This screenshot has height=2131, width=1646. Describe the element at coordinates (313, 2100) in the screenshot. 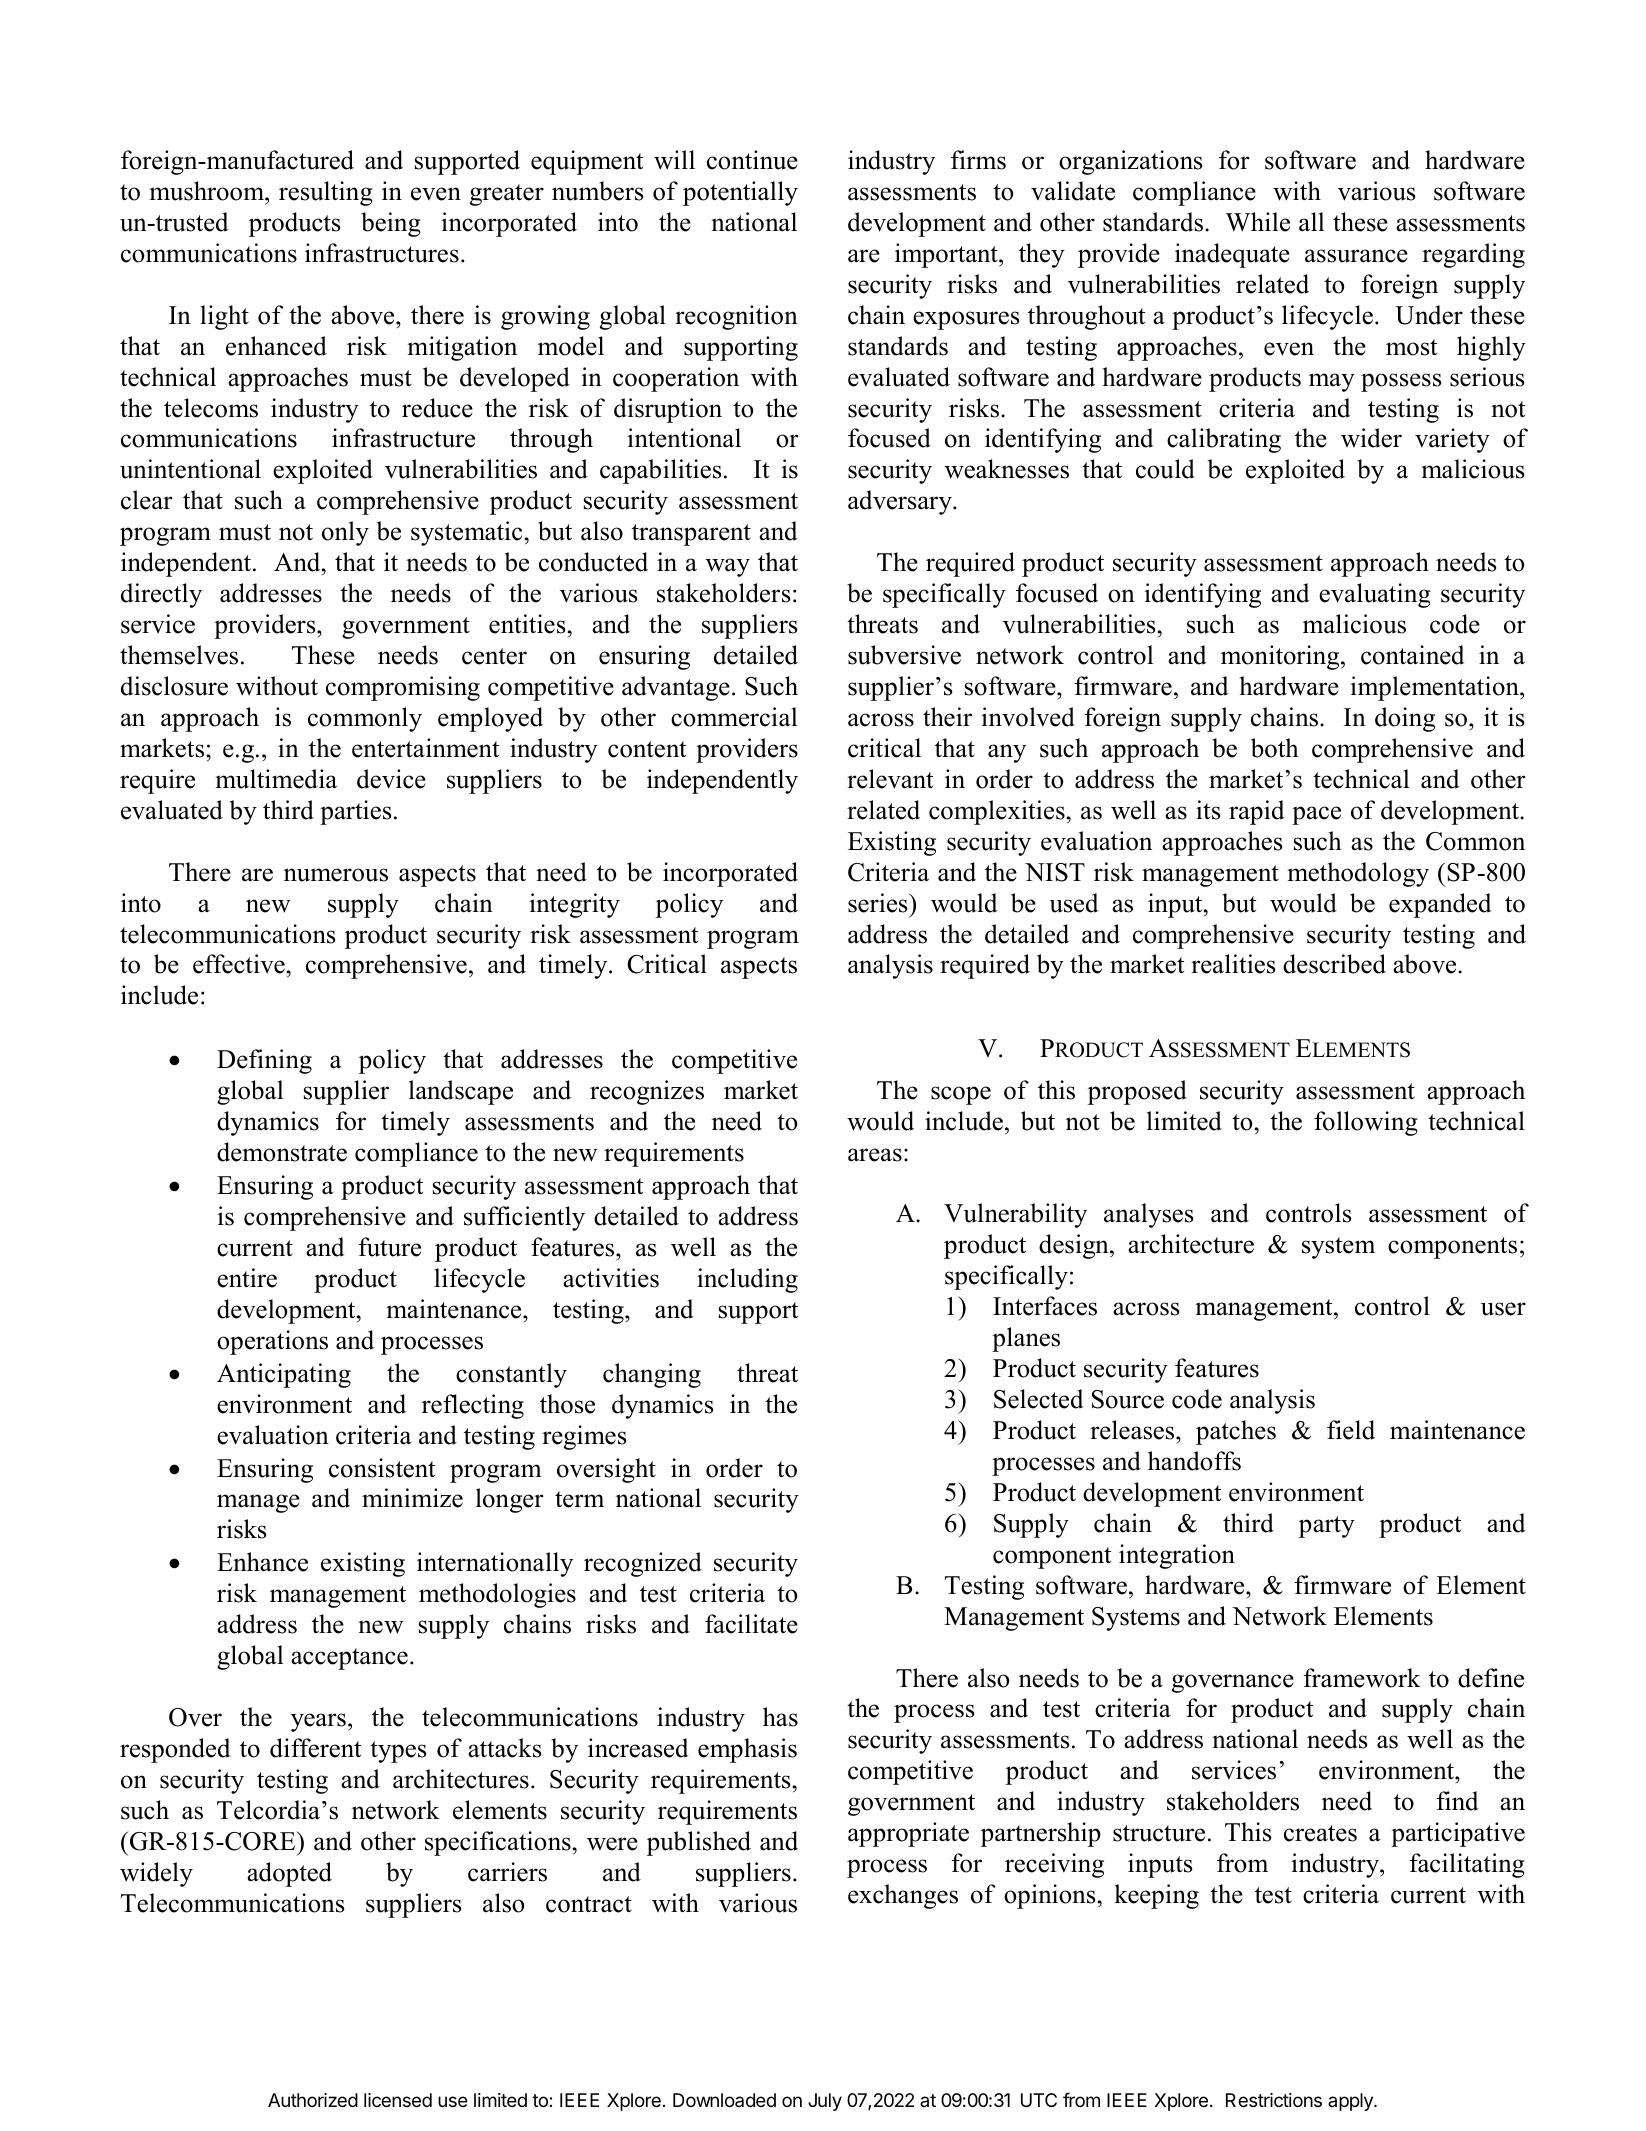

I see `Authorized` at that location.
